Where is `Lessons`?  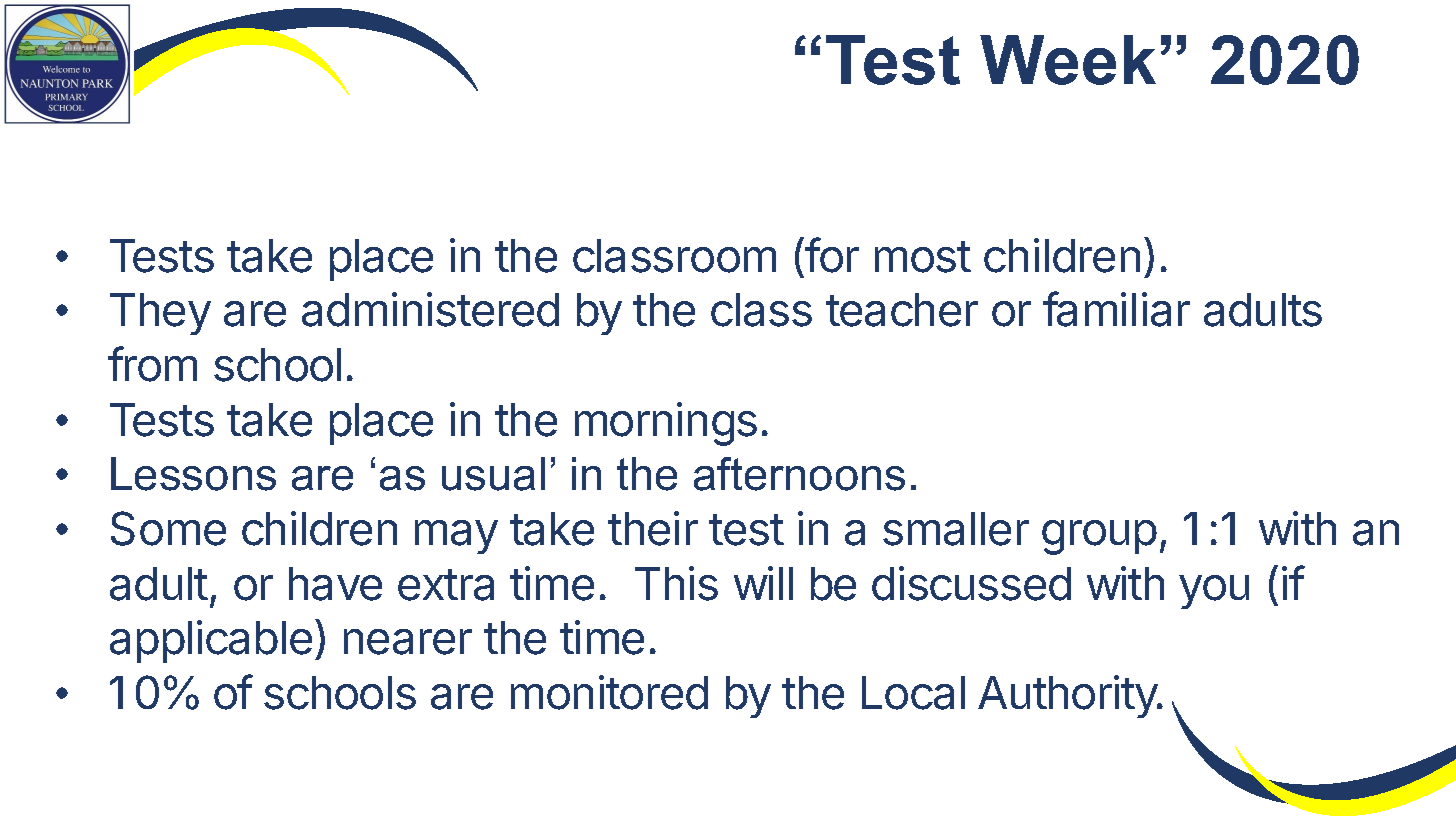
Lessons is located at coordinates (193, 474).
